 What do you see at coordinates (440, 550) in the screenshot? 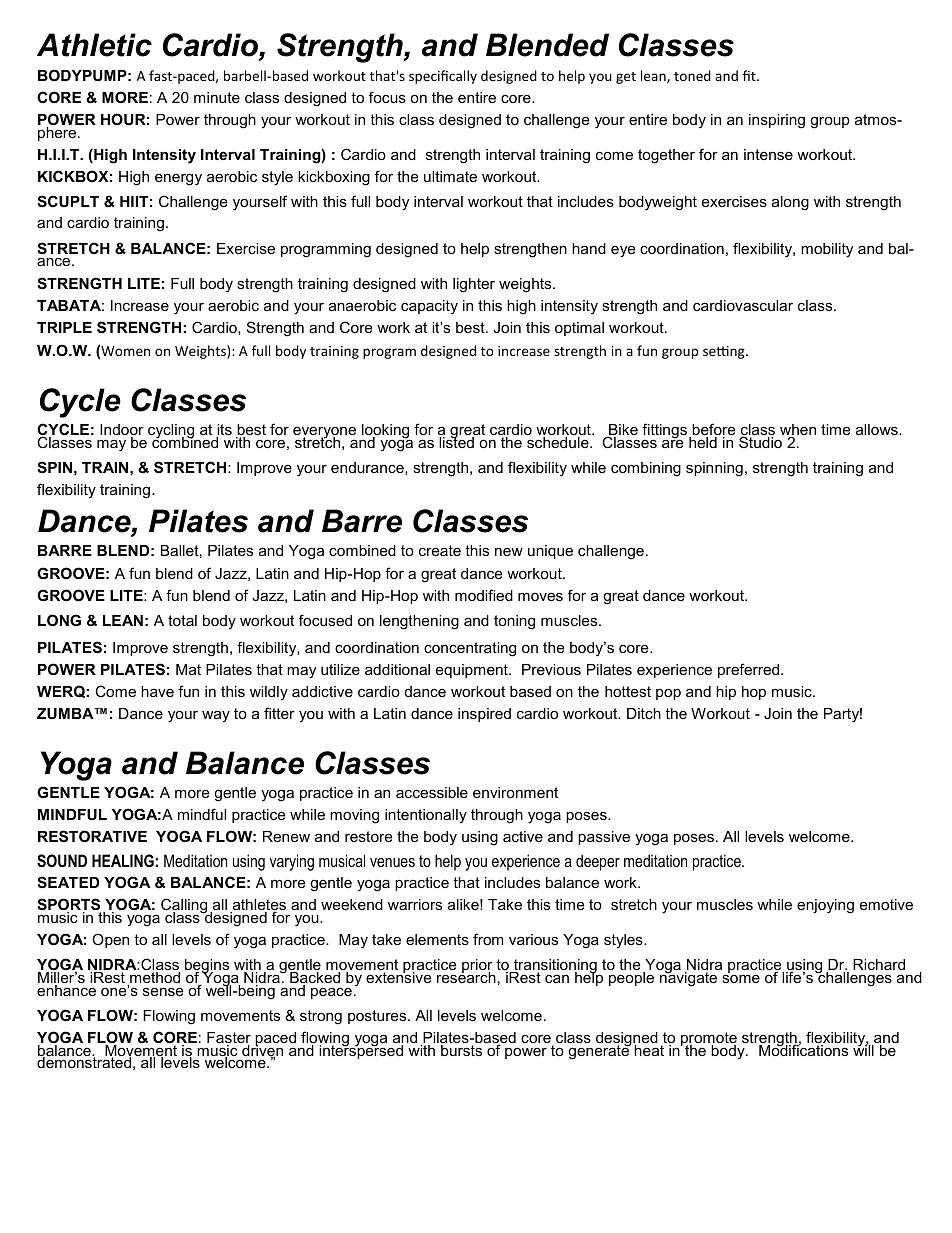
I see `create` at bounding box center [440, 550].
